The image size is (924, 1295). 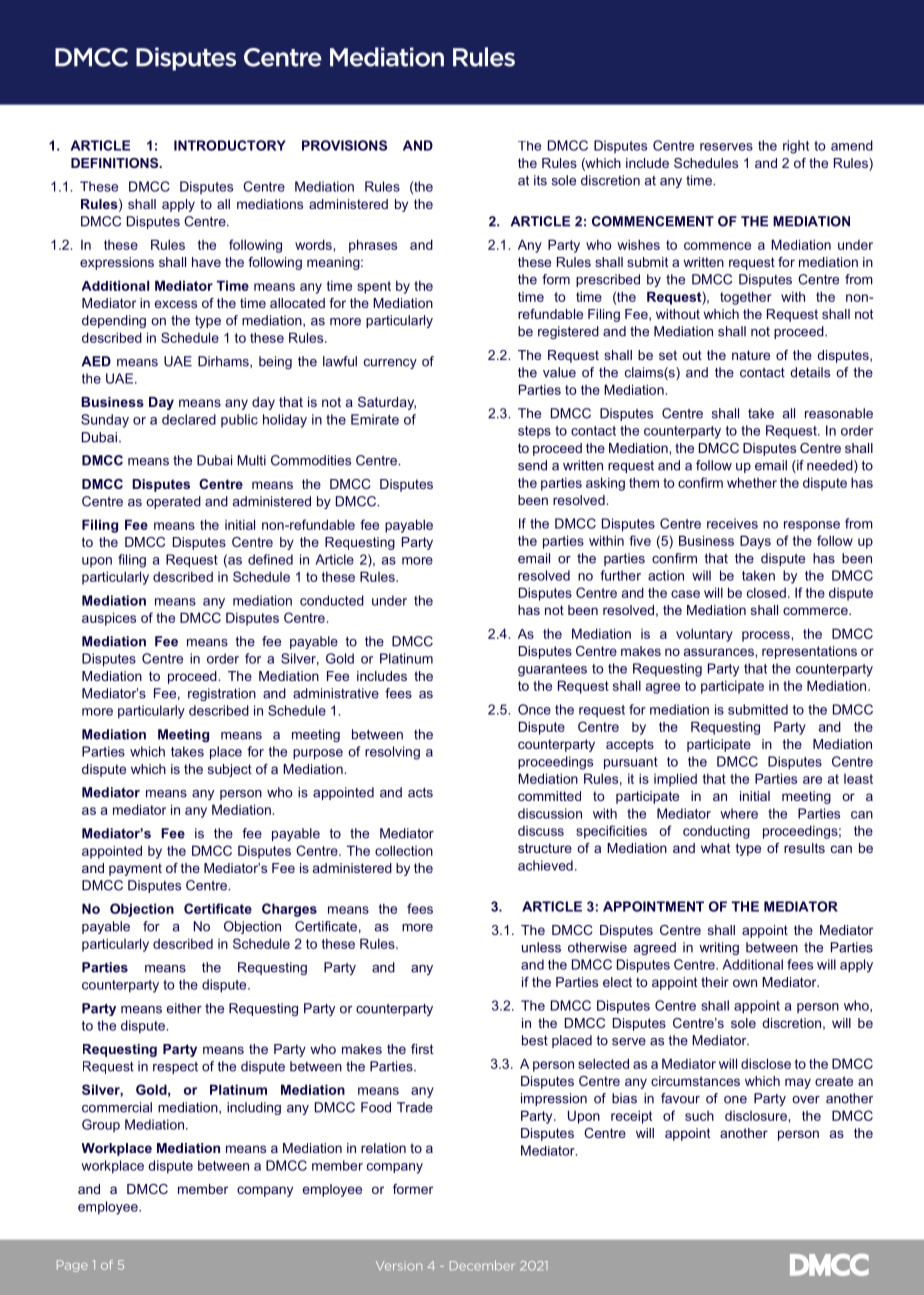 What do you see at coordinates (796, 147) in the document?
I see `right` at bounding box center [796, 147].
